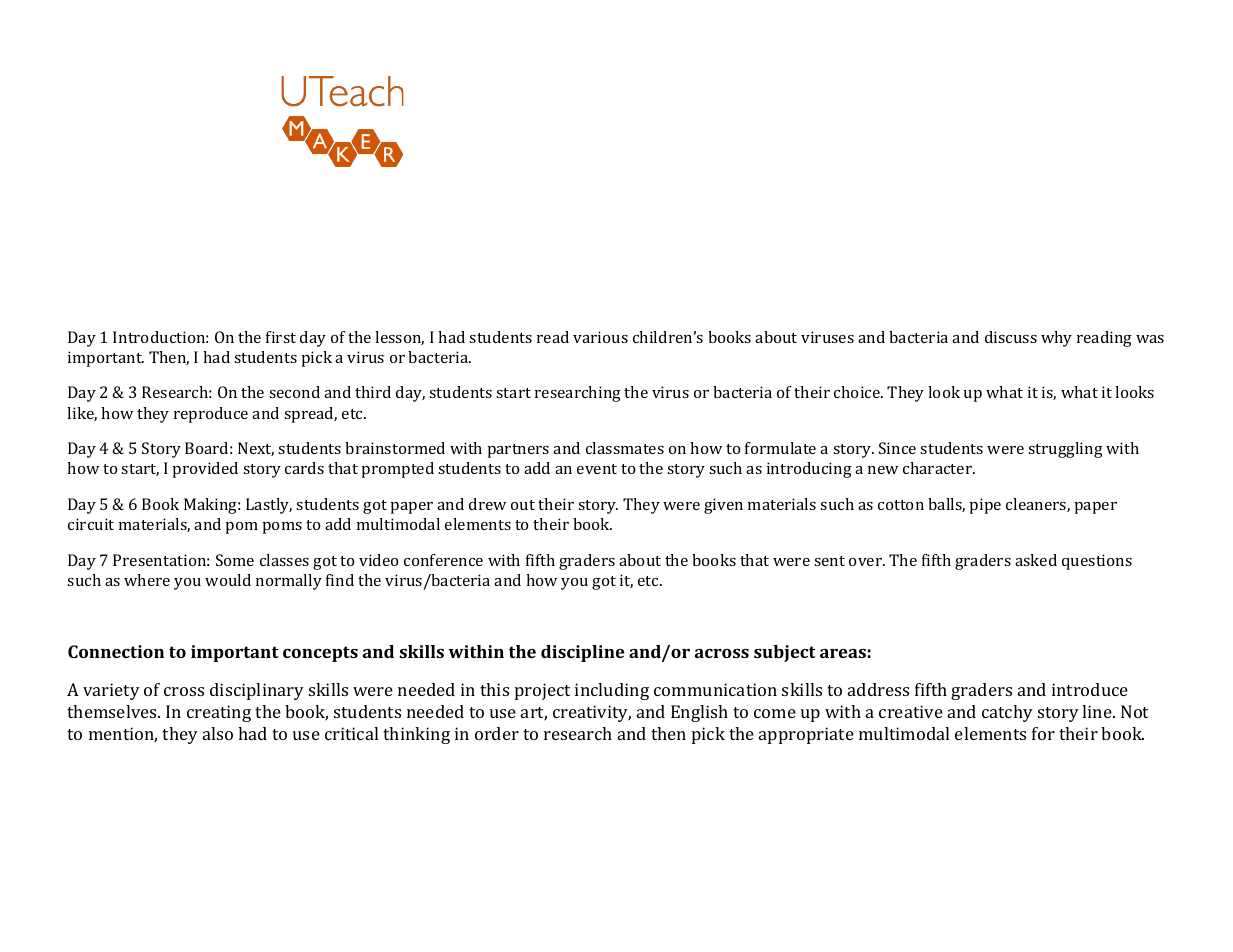  Describe the element at coordinates (723, 506) in the screenshot. I see `given` at that location.
